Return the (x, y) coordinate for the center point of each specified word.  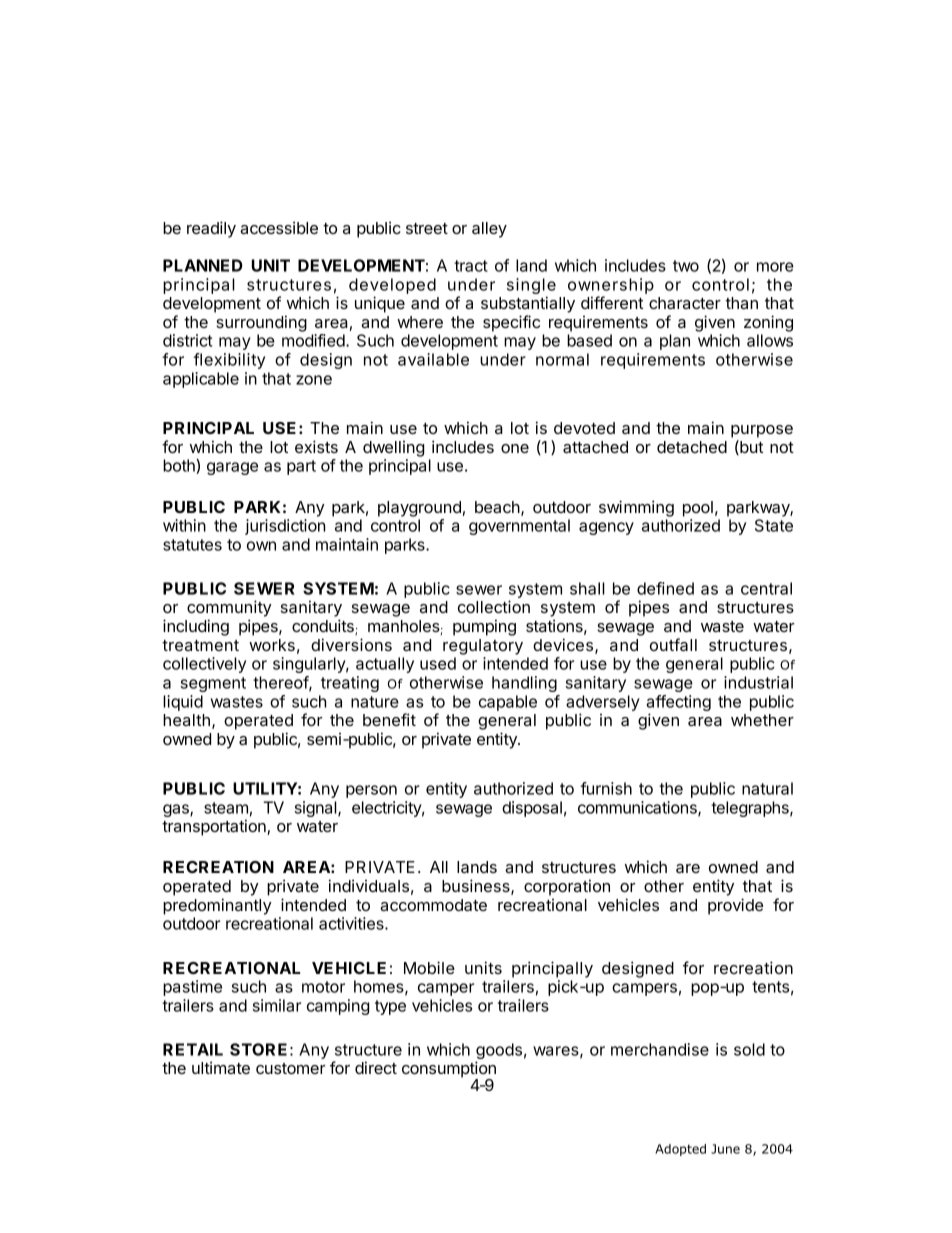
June (725, 1149)
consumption (449, 1070)
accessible (279, 227)
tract (471, 266)
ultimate (221, 1067)
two (686, 266)
